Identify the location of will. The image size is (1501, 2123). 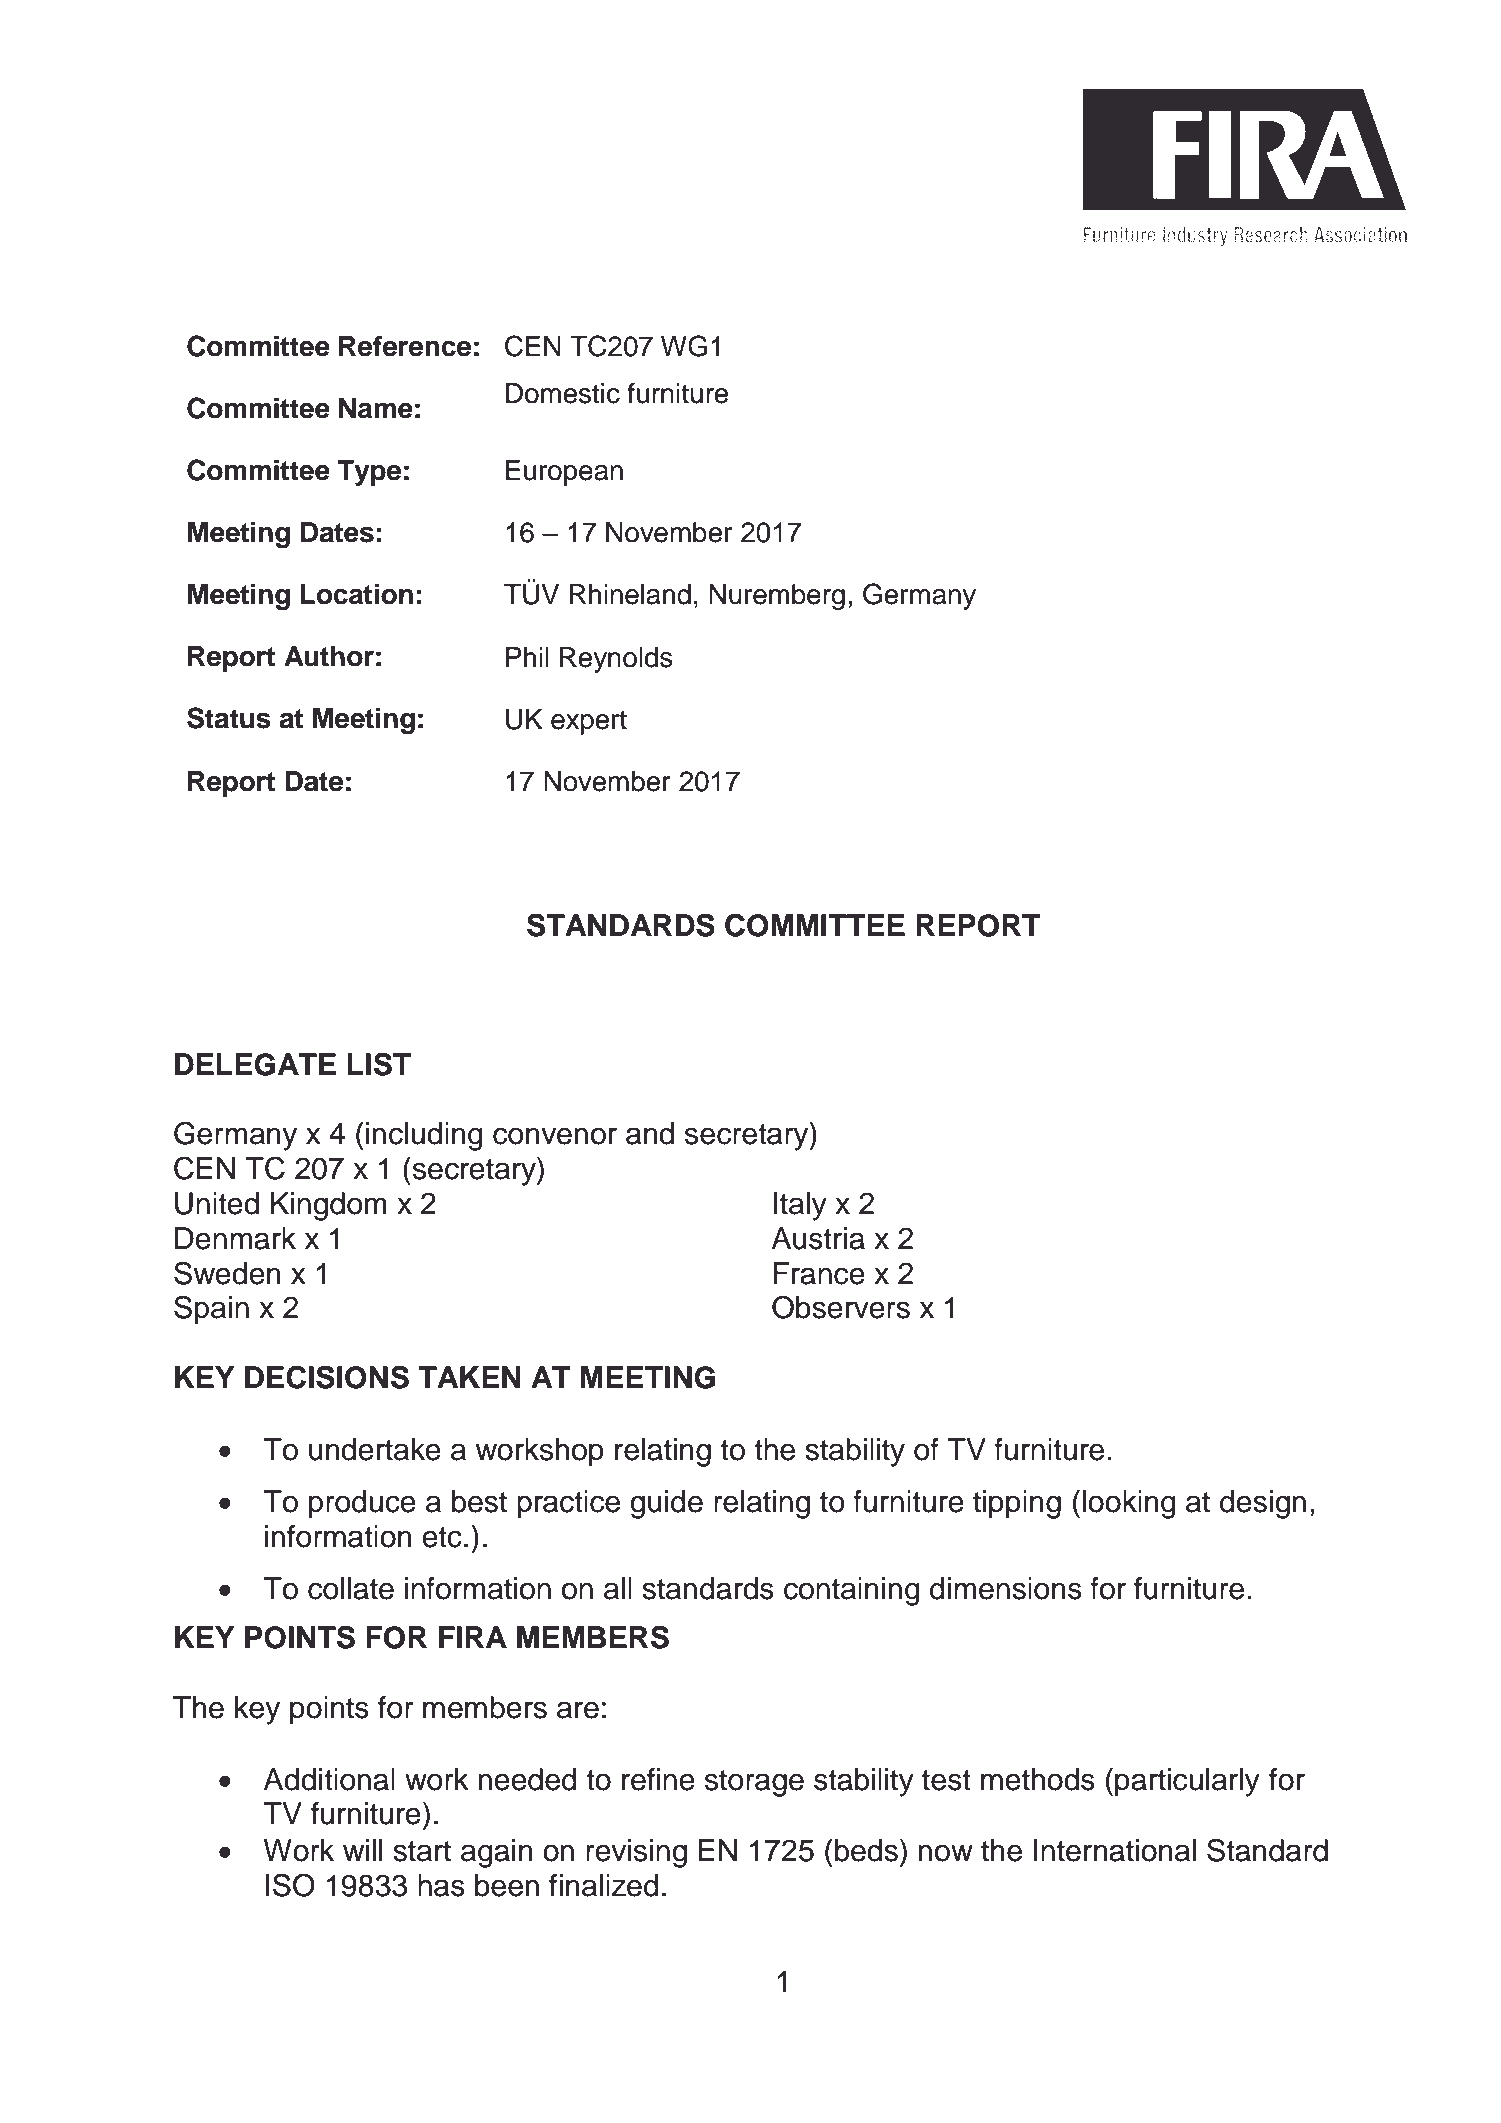
(362, 1850).
